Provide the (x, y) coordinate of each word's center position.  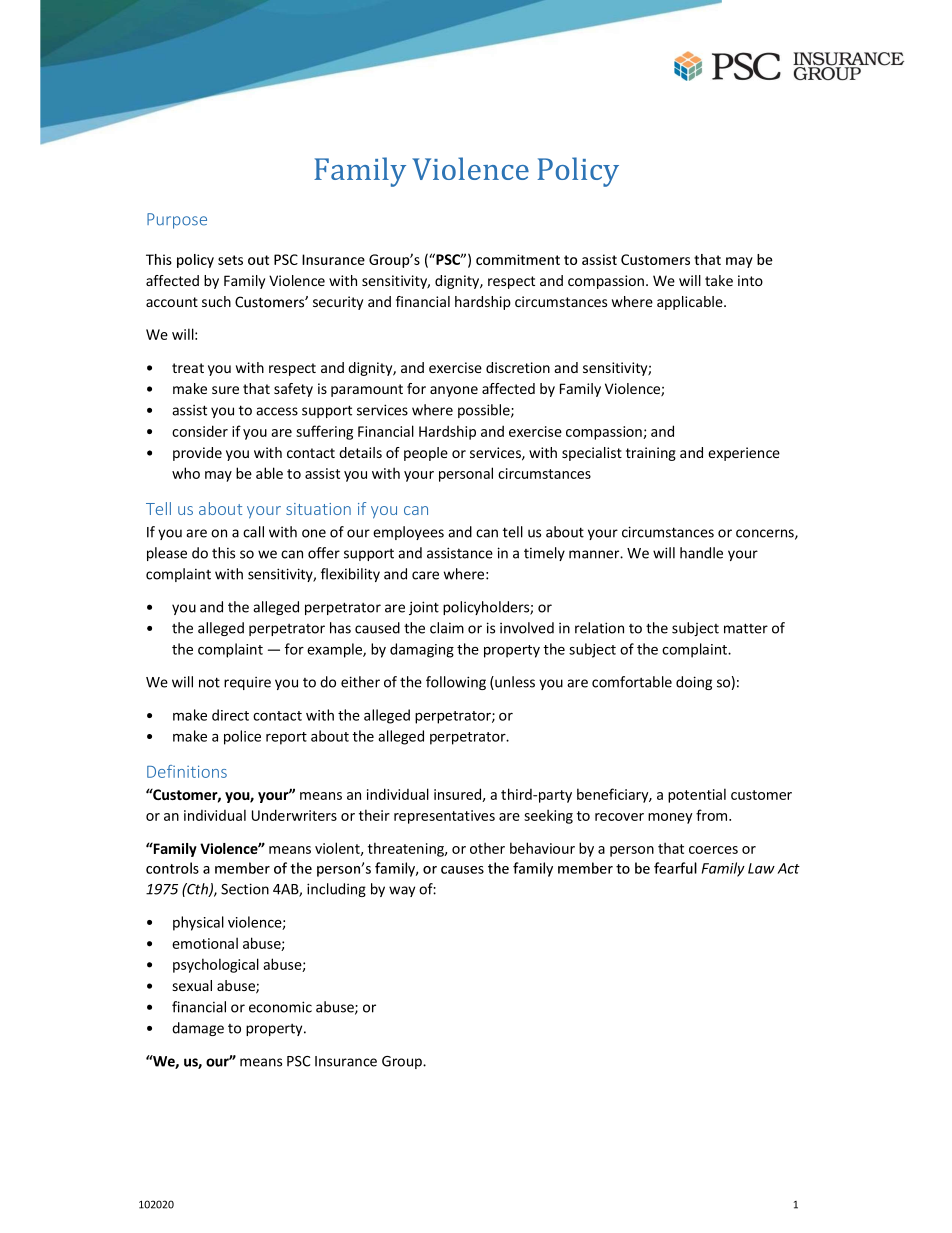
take (719, 280)
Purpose (177, 221)
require (247, 683)
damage (198, 1029)
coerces (713, 850)
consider (200, 431)
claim (447, 628)
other (487, 848)
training (651, 454)
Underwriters (294, 815)
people (426, 454)
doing (694, 683)
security (338, 303)
